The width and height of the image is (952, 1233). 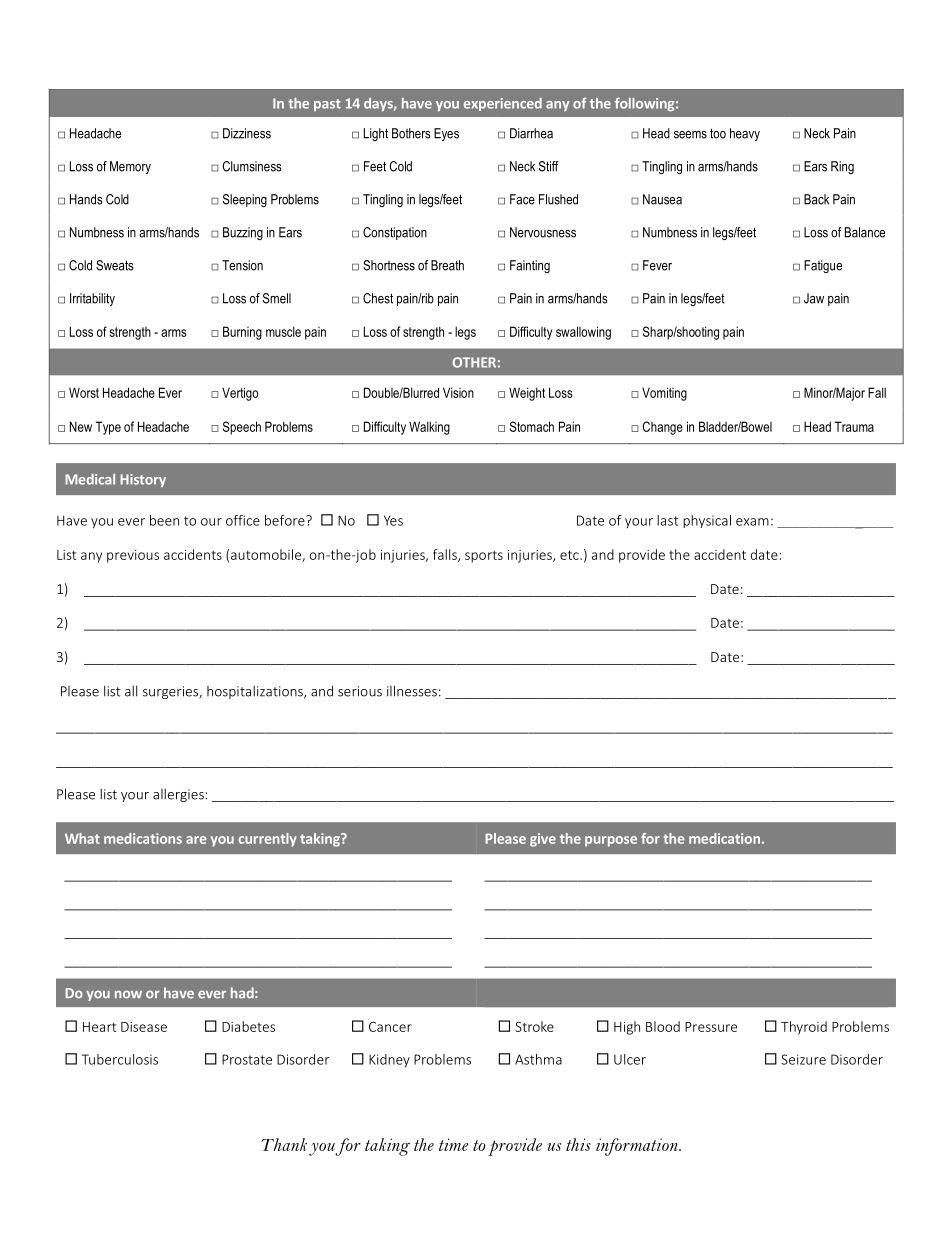 I want to click on are, so click(x=196, y=840).
